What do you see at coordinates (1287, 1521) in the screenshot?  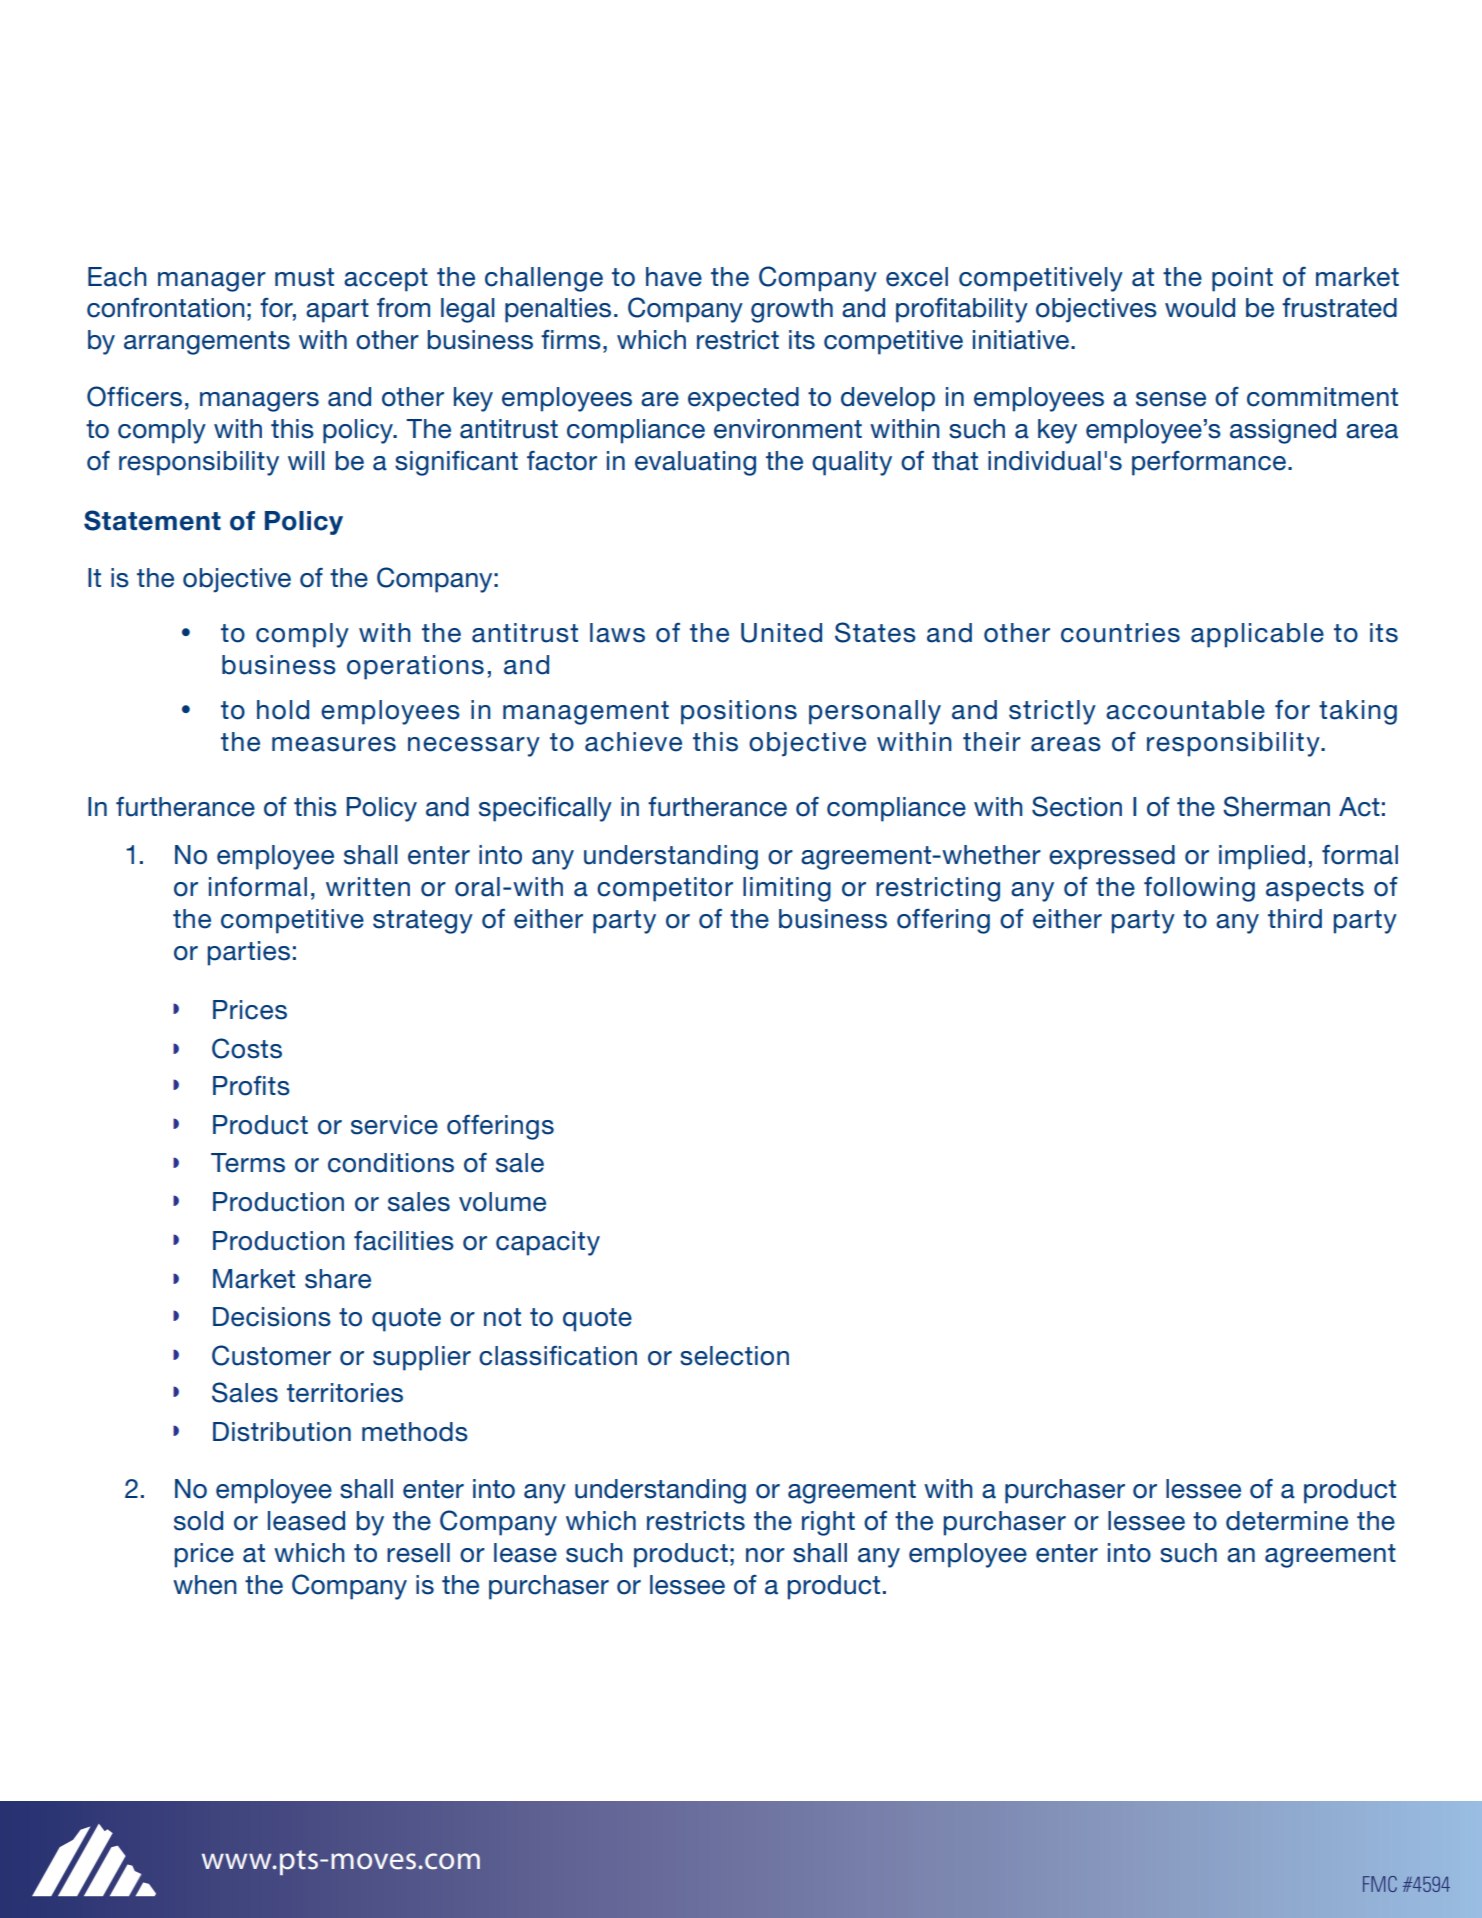 I see `determine` at bounding box center [1287, 1521].
